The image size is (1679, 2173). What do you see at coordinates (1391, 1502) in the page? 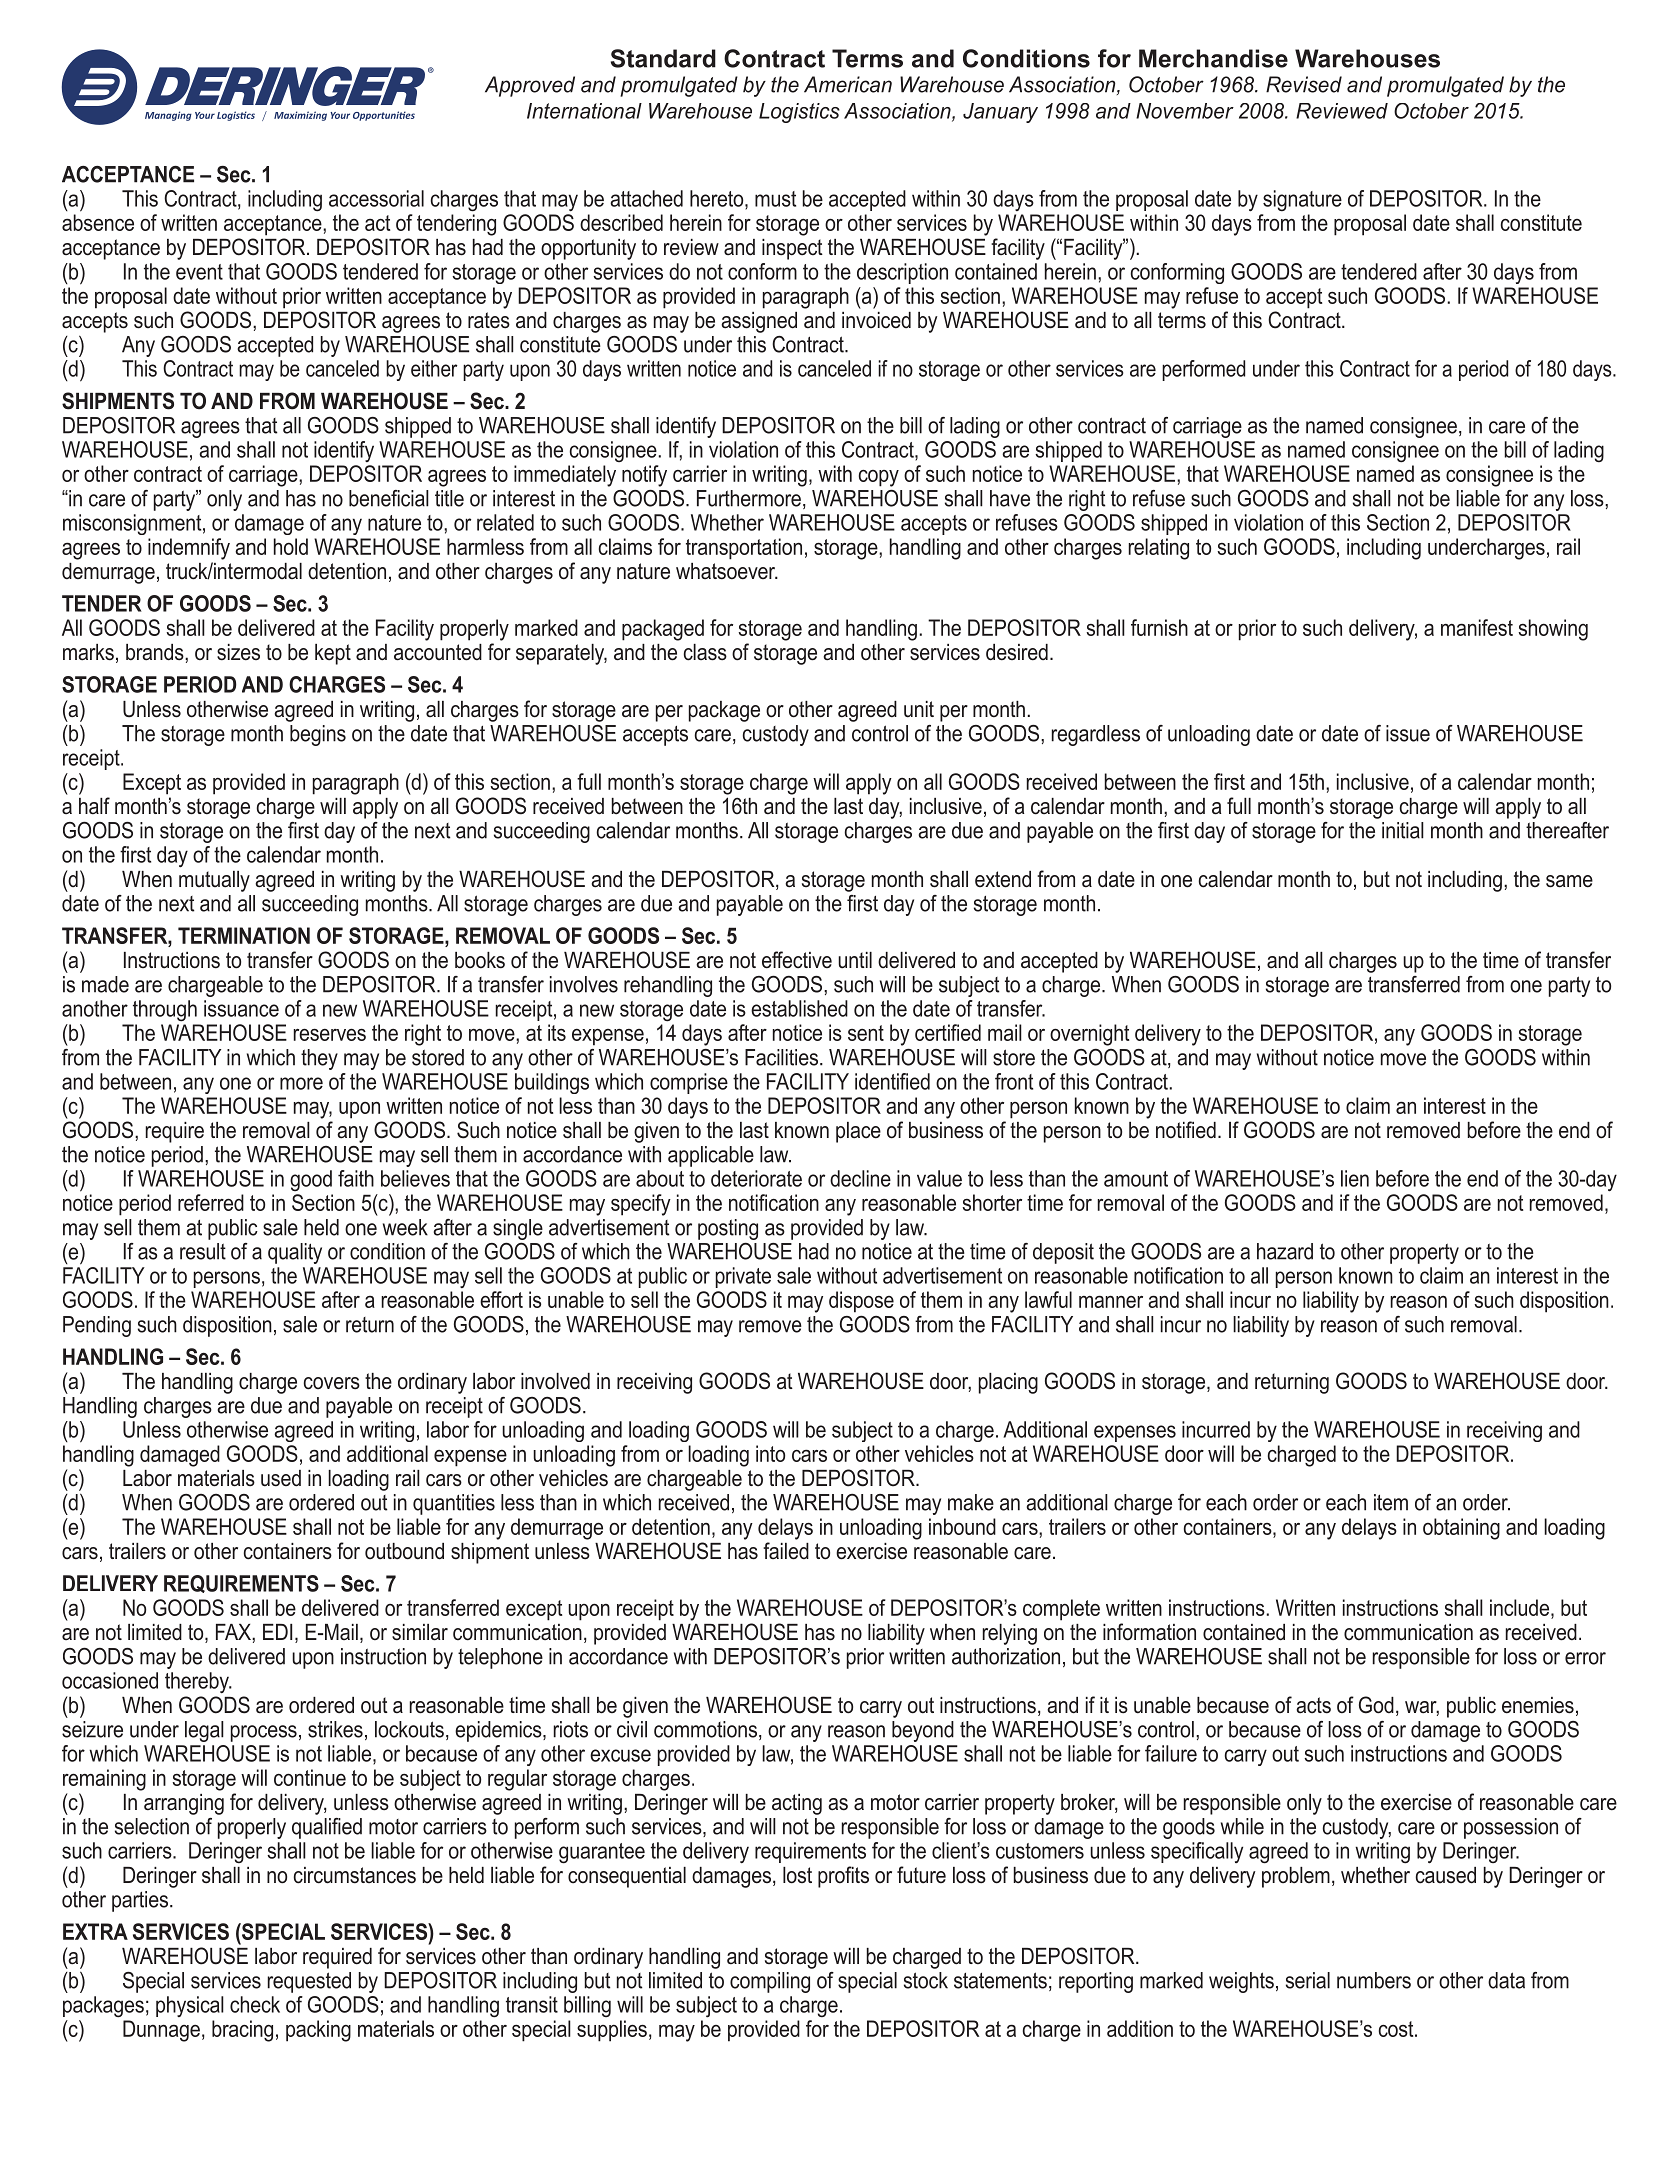
I see `item` at bounding box center [1391, 1502].
